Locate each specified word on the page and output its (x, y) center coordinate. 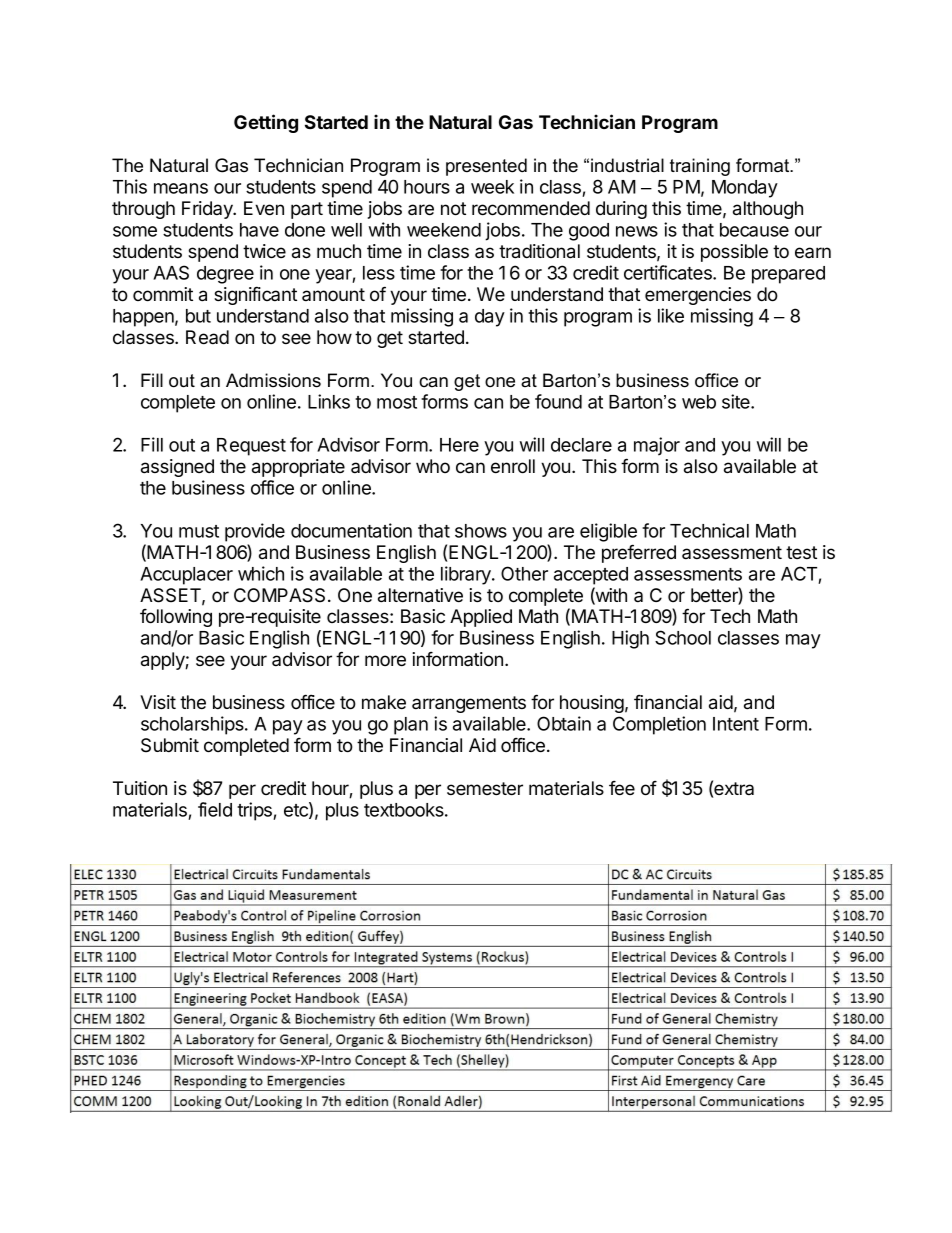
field (215, 809)
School (683, 637)
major (657, 446)
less (379, 273)
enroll (513, 466)
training (700, 167)
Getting (266, 123)
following (176, 618)
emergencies (698, 296)
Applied (481, 618)
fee (622, 788)
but (198, 316)
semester (485, 788)
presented (486, 167)
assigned (177, 468)
